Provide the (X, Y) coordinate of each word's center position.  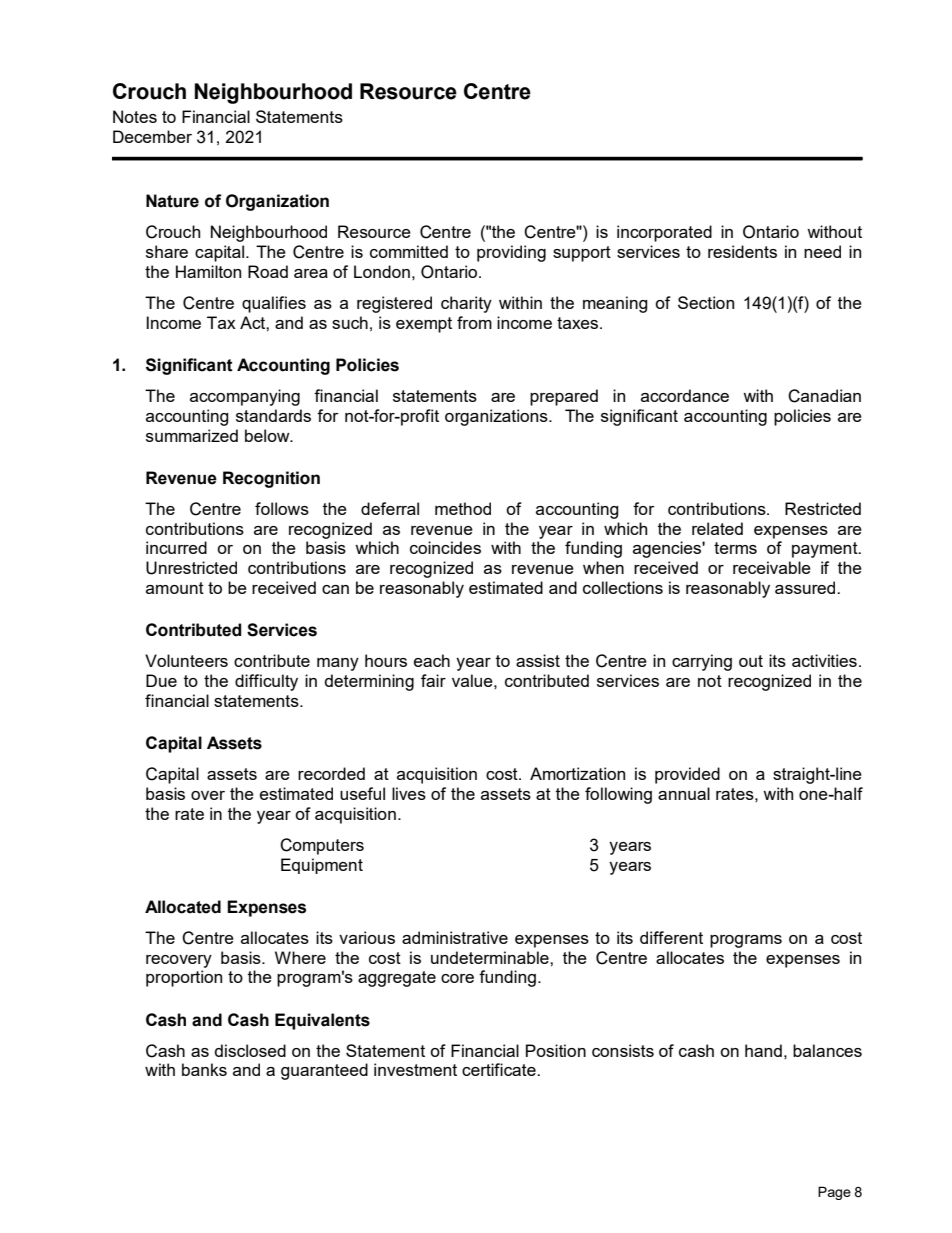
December (152, 136)
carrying (702, 662)
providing (511, 253)
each (432, 660)
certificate (500, 1069)
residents (742, 251)
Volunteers (186, 660)
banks (204, 1069)
